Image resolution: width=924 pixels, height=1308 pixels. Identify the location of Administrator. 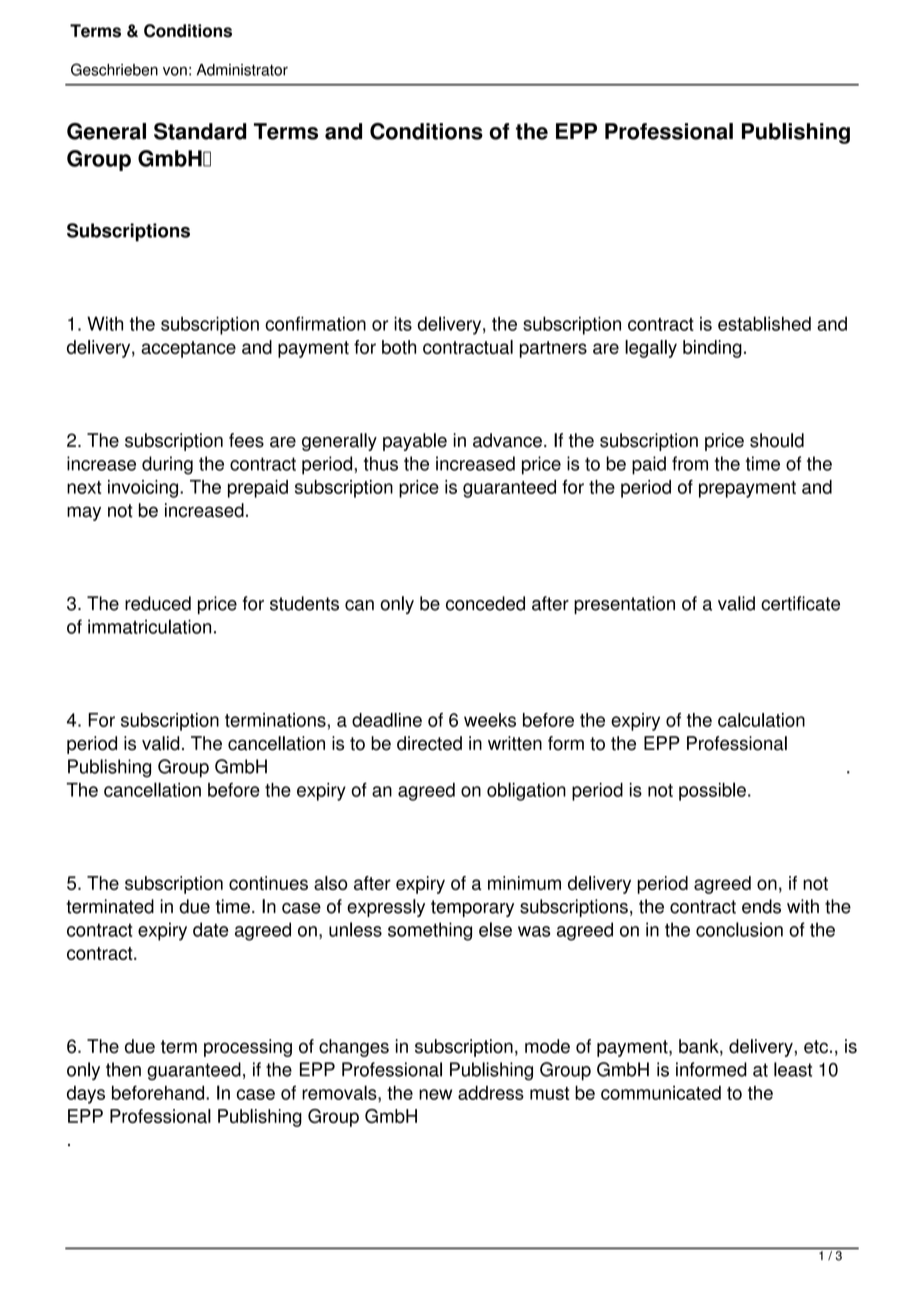
(242, 70).
